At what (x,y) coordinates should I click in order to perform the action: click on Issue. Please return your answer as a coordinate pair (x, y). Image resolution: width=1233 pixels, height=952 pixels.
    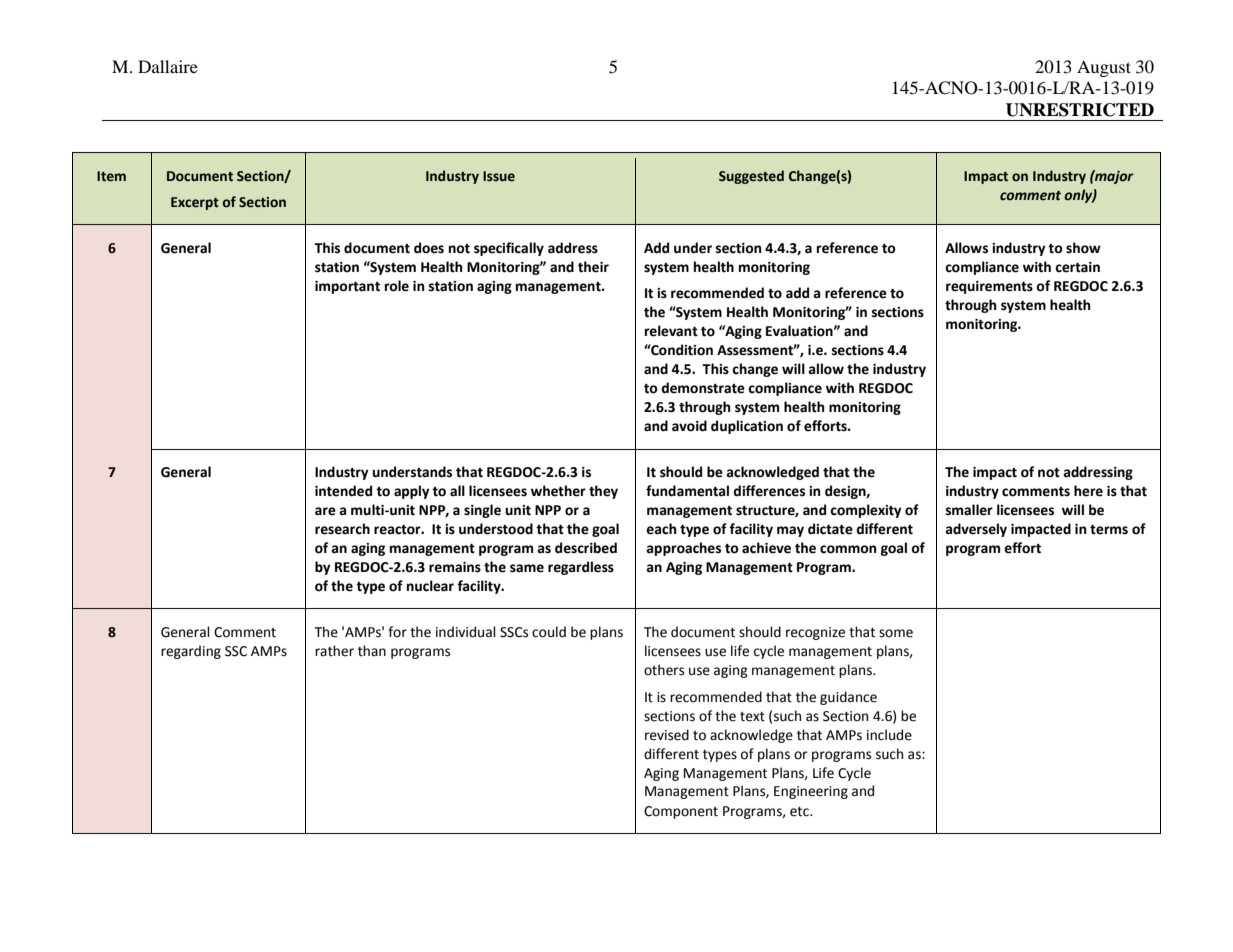
    Looking at the image, I should click on (499, 176).
